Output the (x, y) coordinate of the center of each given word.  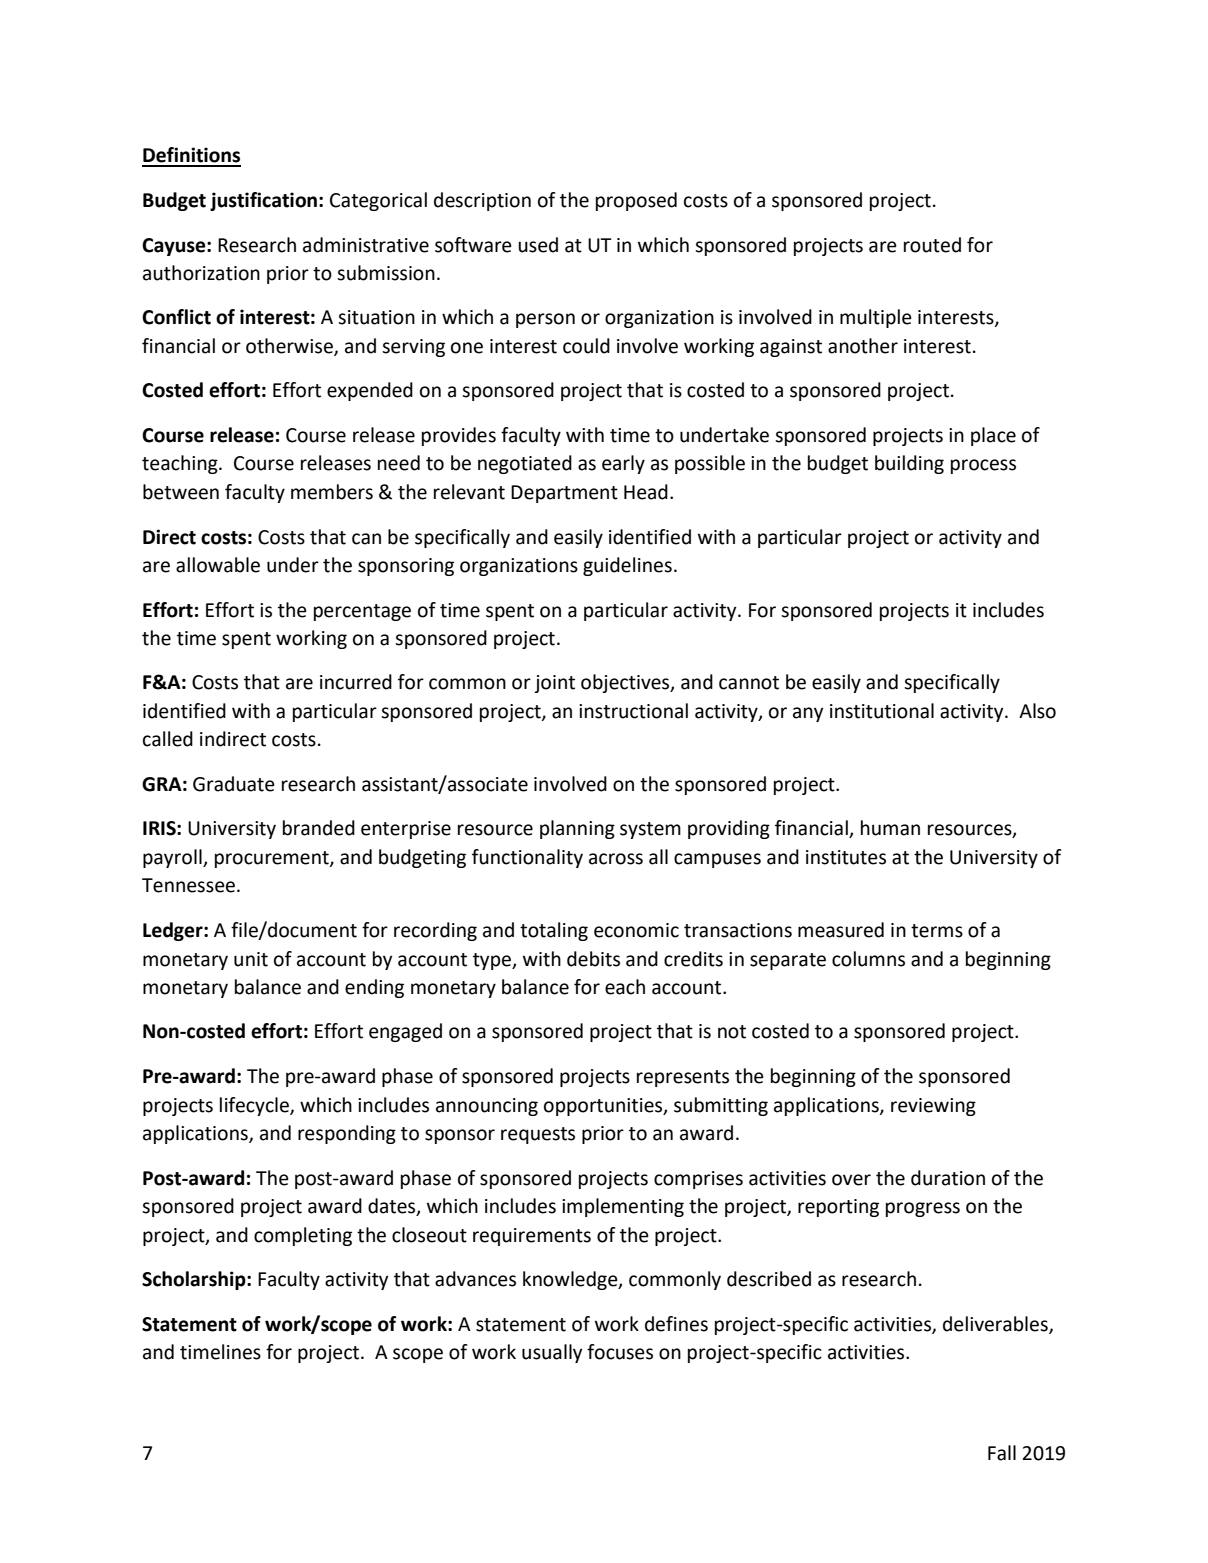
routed (932, 245)
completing (303, 1236)
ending (374, 988)
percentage (362, 612)
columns (868, 959)
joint (554, 684)
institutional (882, 711)
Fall (1002, 1453)
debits (593, 959)
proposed (636, 201)
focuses (620, 1352)
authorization (201, 273)
